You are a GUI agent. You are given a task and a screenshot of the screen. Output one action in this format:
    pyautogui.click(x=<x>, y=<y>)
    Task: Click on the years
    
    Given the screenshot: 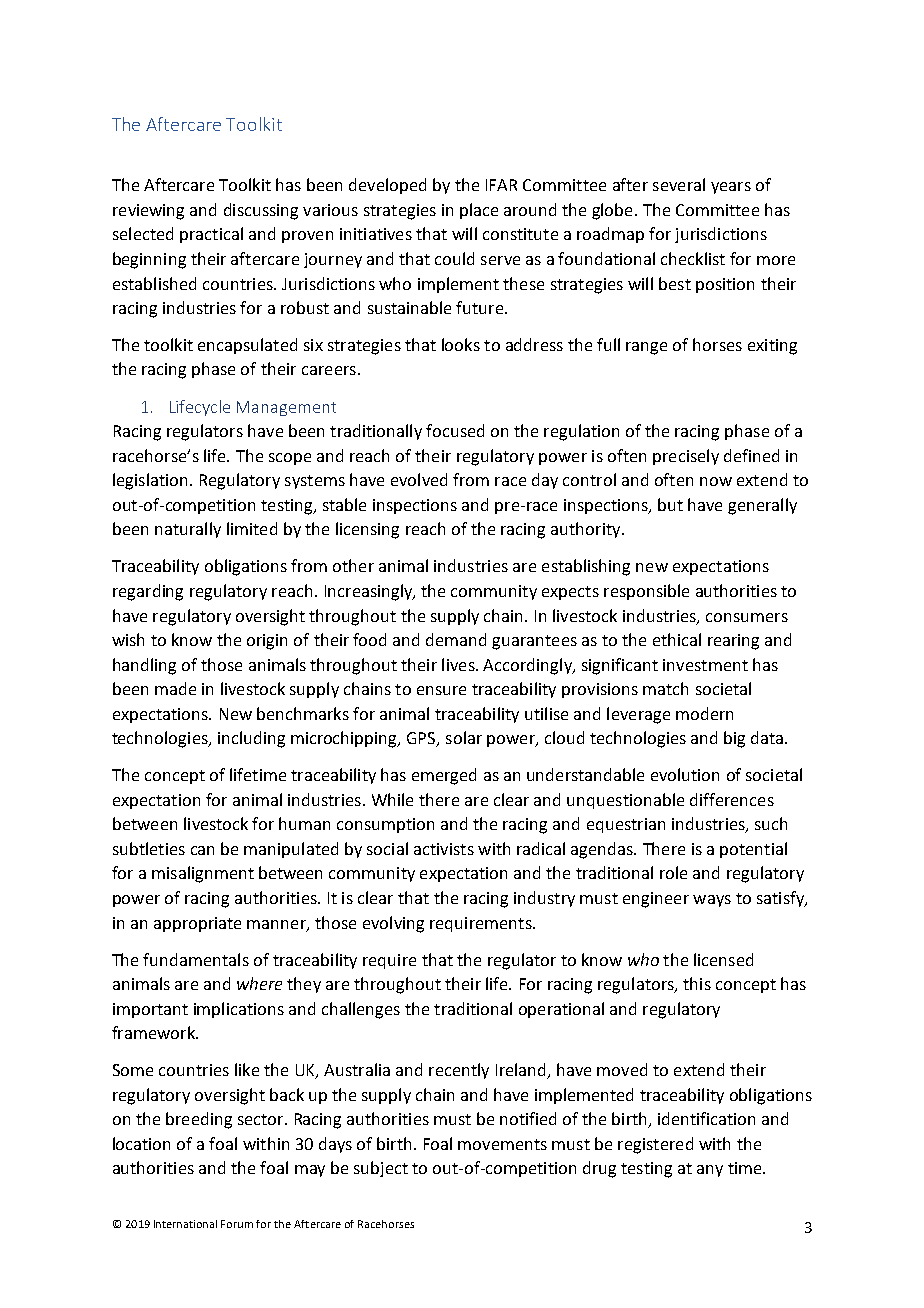 What is the action you would take?
    pyautogui.click(x=731, y=188)
